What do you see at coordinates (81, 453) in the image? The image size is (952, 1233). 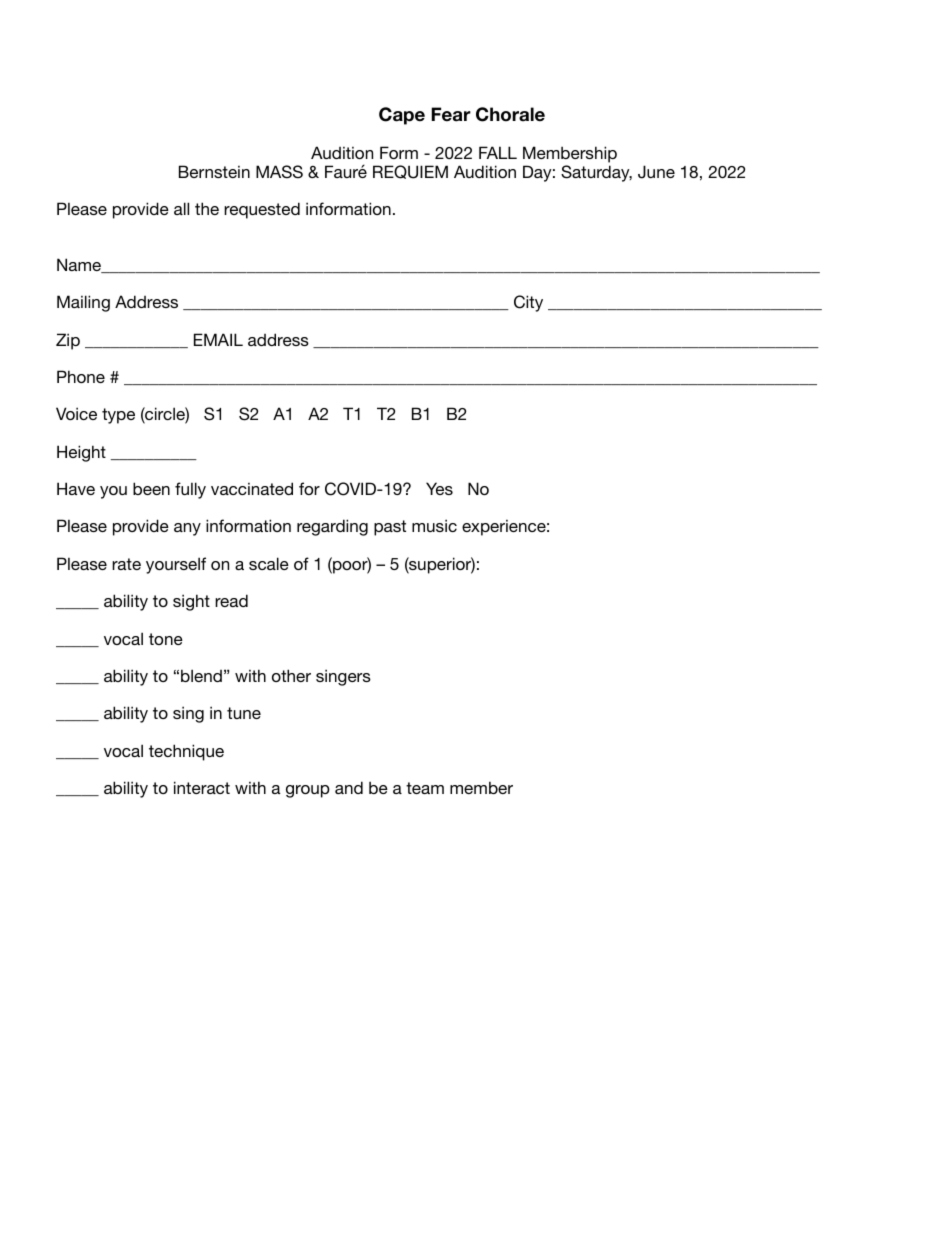 I see `Height` at bounding box center [81, 453].
